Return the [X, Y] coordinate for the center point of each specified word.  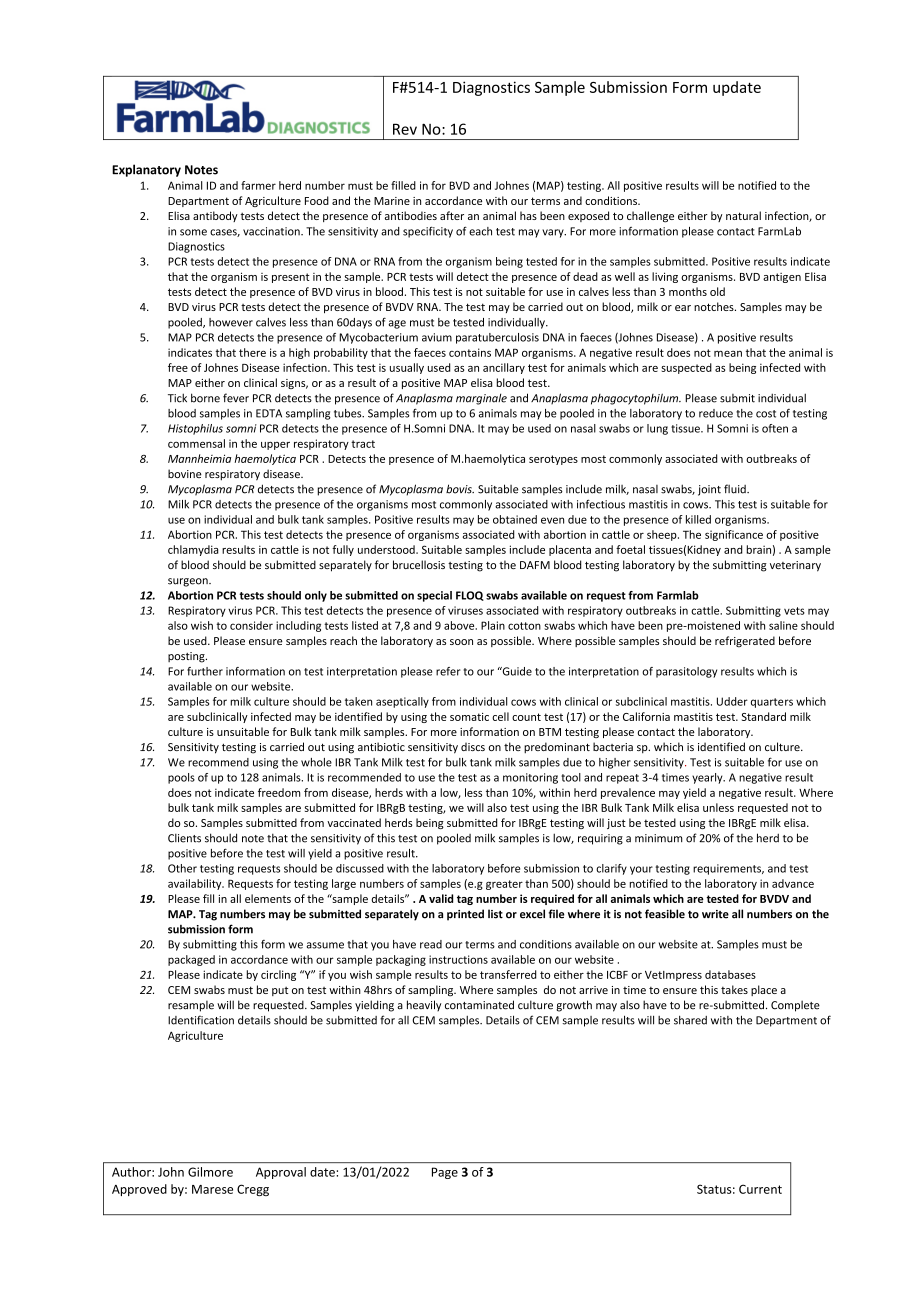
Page [445, 1173]
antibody [215, 216]
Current [760, 1189]
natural [743, 215]
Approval [281, 1173]
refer [448, 671]
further [205, 671]
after [452, 215]
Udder [732, 701]
